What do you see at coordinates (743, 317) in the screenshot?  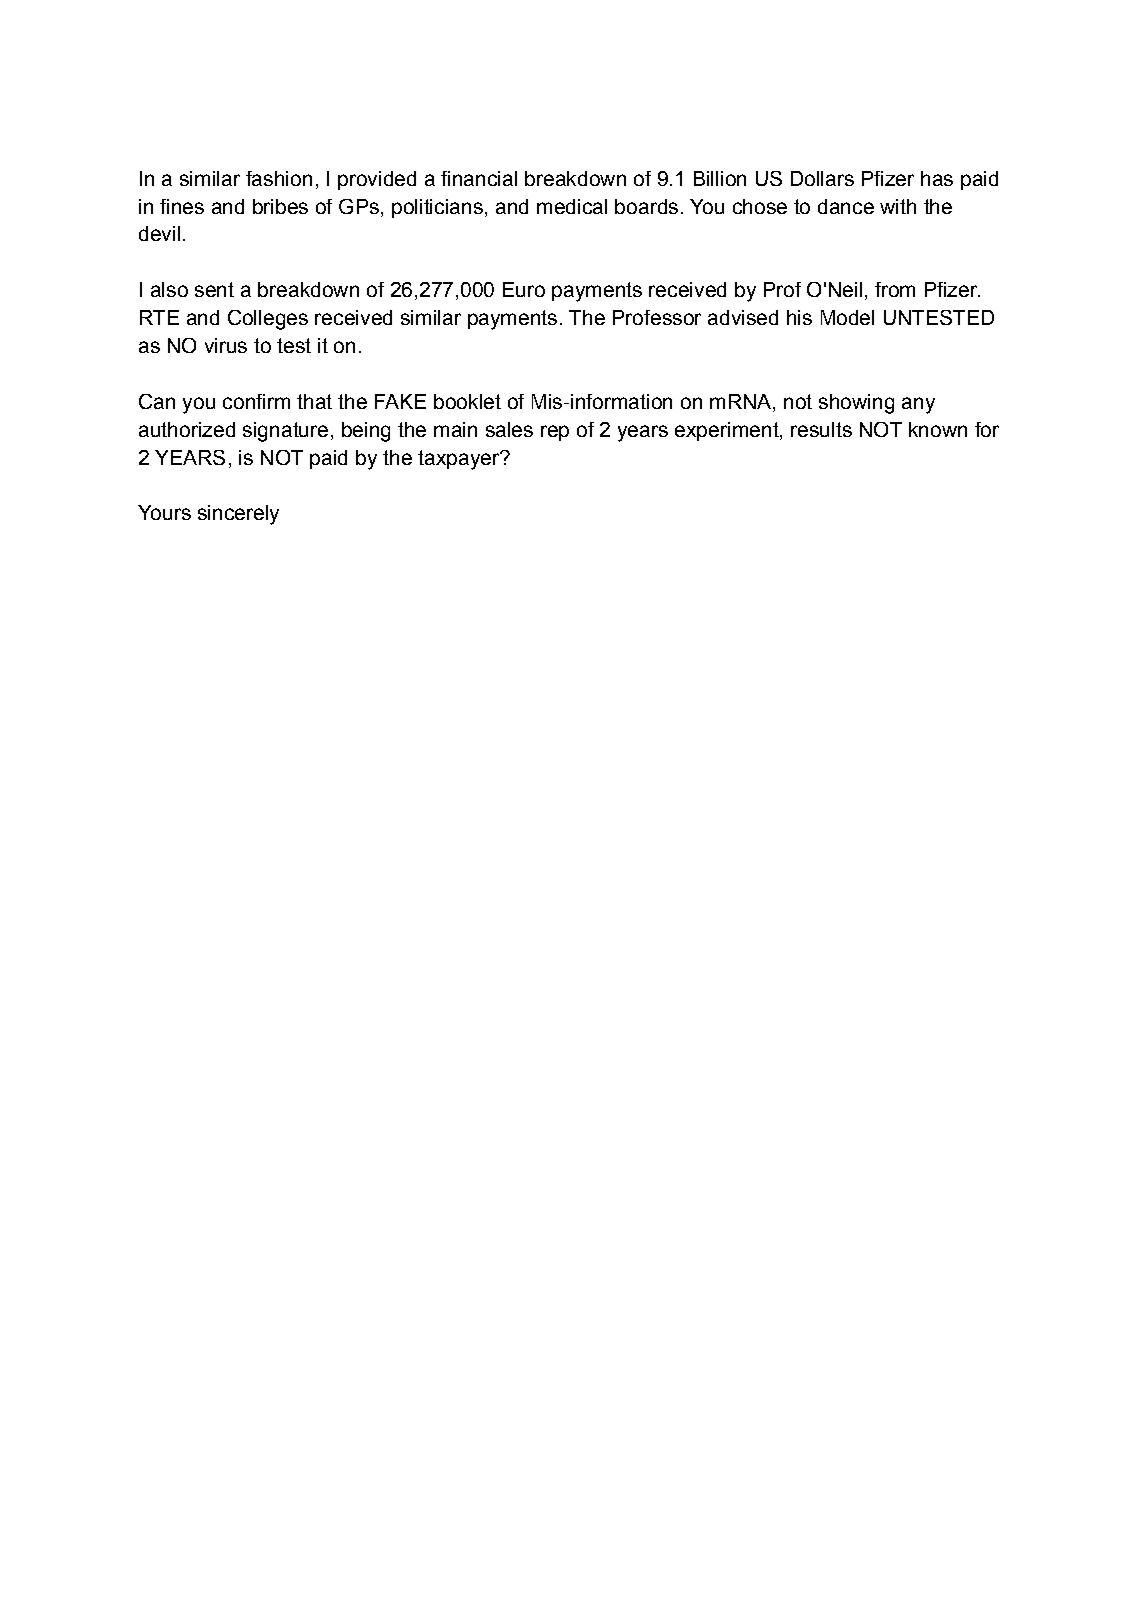 I see `advised` at bounding box center [743, 317].
